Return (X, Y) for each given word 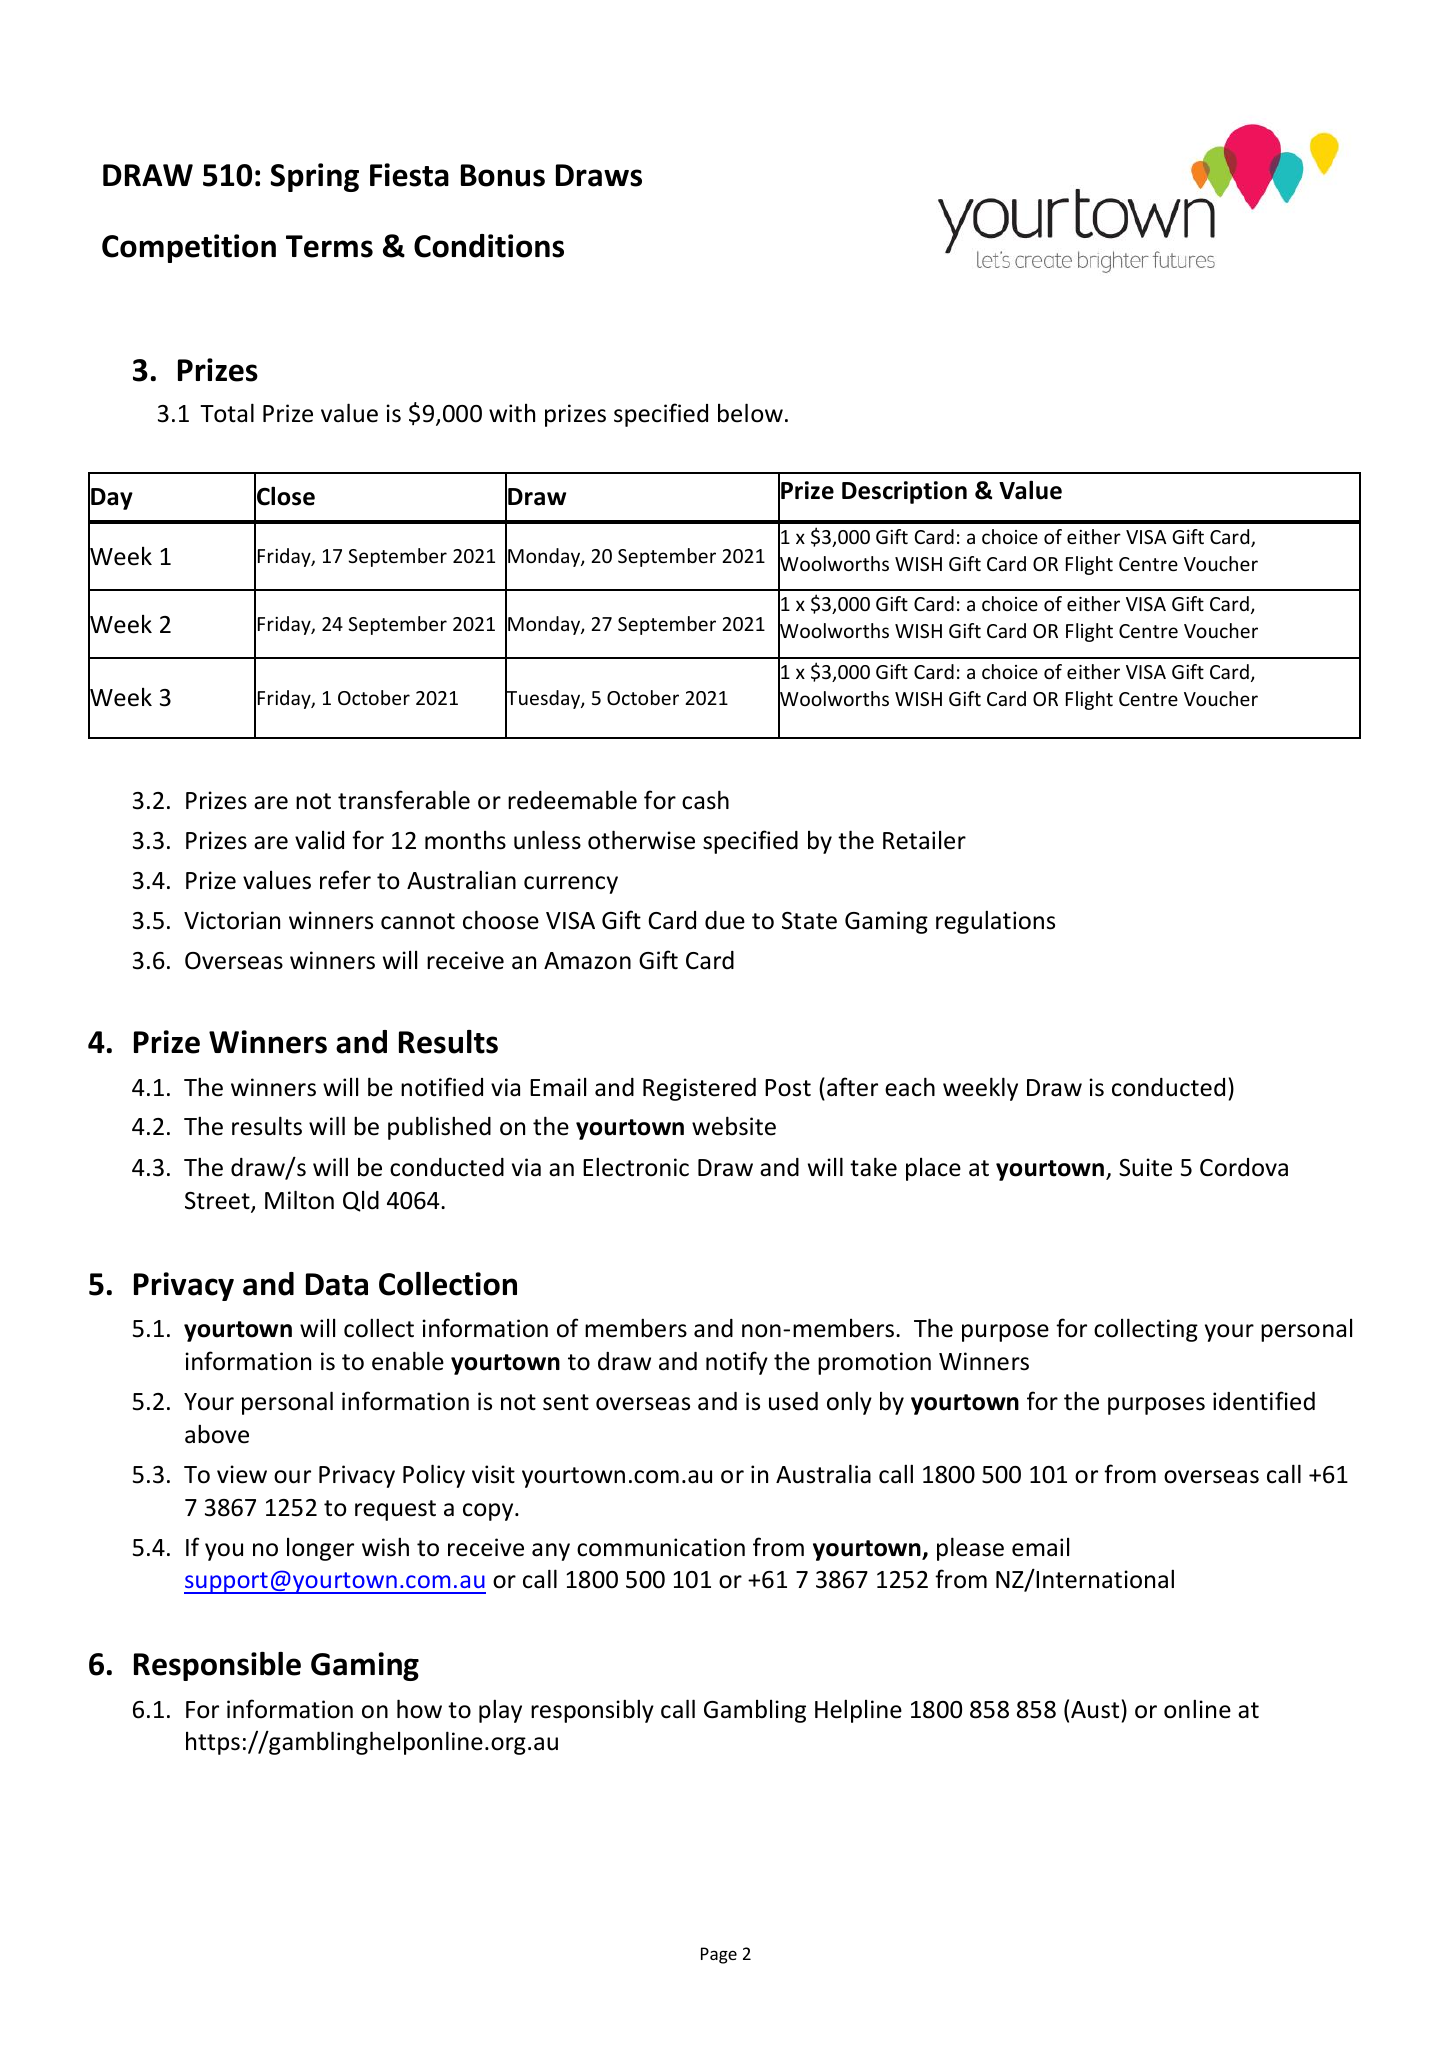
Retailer (924, 840)
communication (661, 1547)
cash (705, 800)
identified (1264, 1401)
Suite (1145, 1167)
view (242, 1474)
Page (719, 1955)
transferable (404, 800)
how (419, 1709)
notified (442, 1087)
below (750, 413)
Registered (699, 1089)
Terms (329, 246)
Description (904, 492)
